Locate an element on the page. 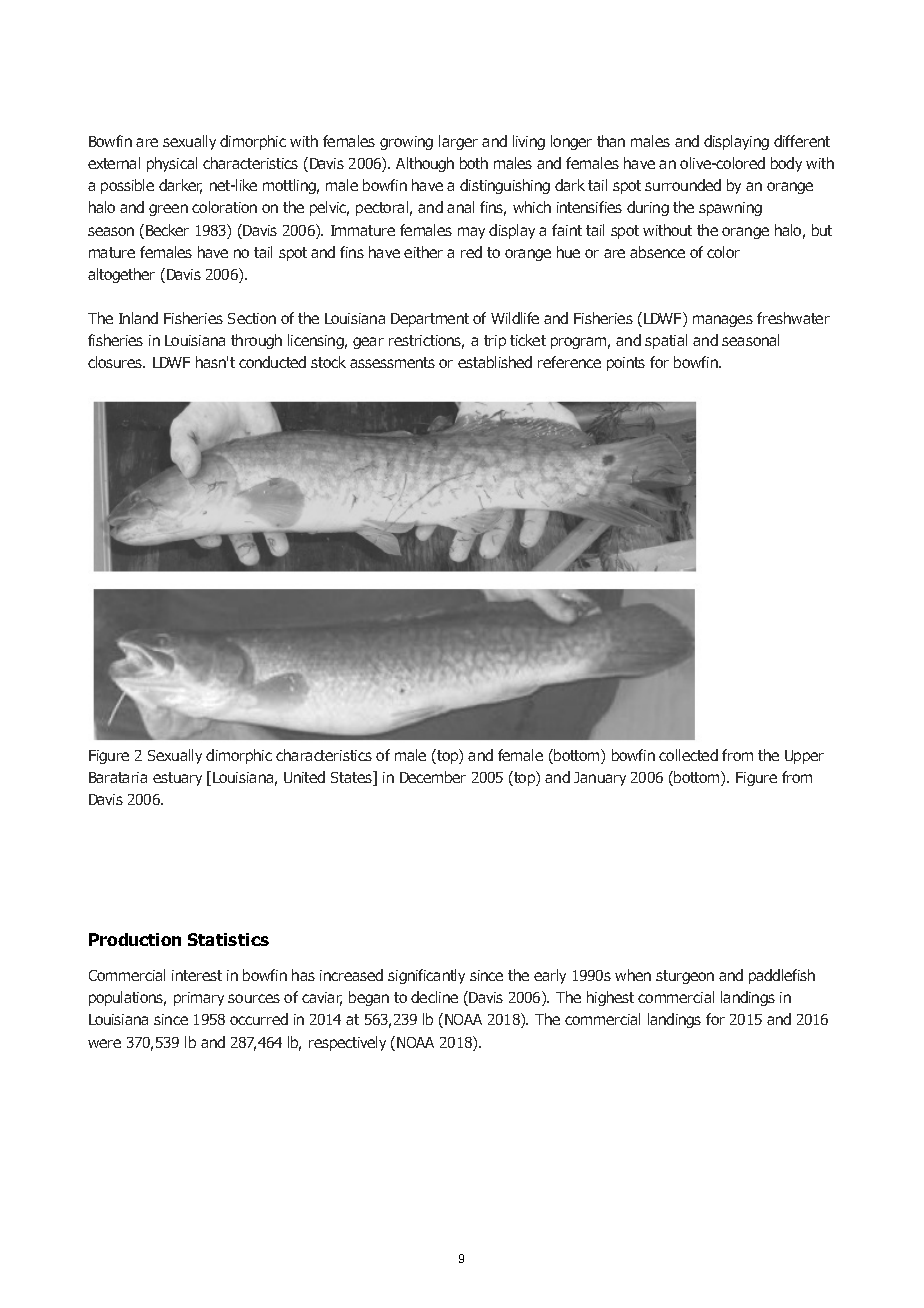 Image resolution: width=924 pixels, height=1308 pixels. body is located at coordinates (786, 164).
